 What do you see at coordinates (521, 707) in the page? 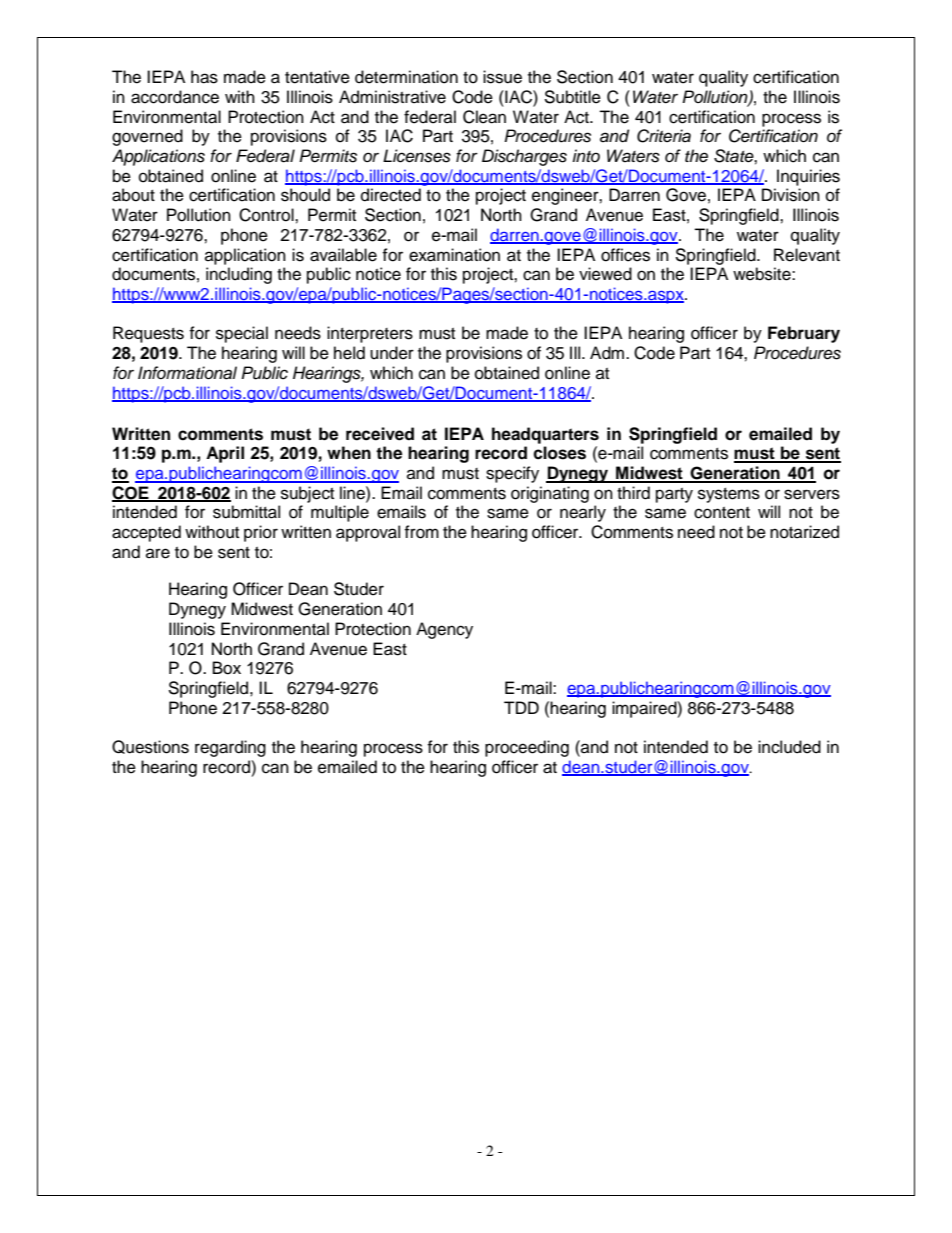
I see `TDD` at bounding box center [521, 707].
